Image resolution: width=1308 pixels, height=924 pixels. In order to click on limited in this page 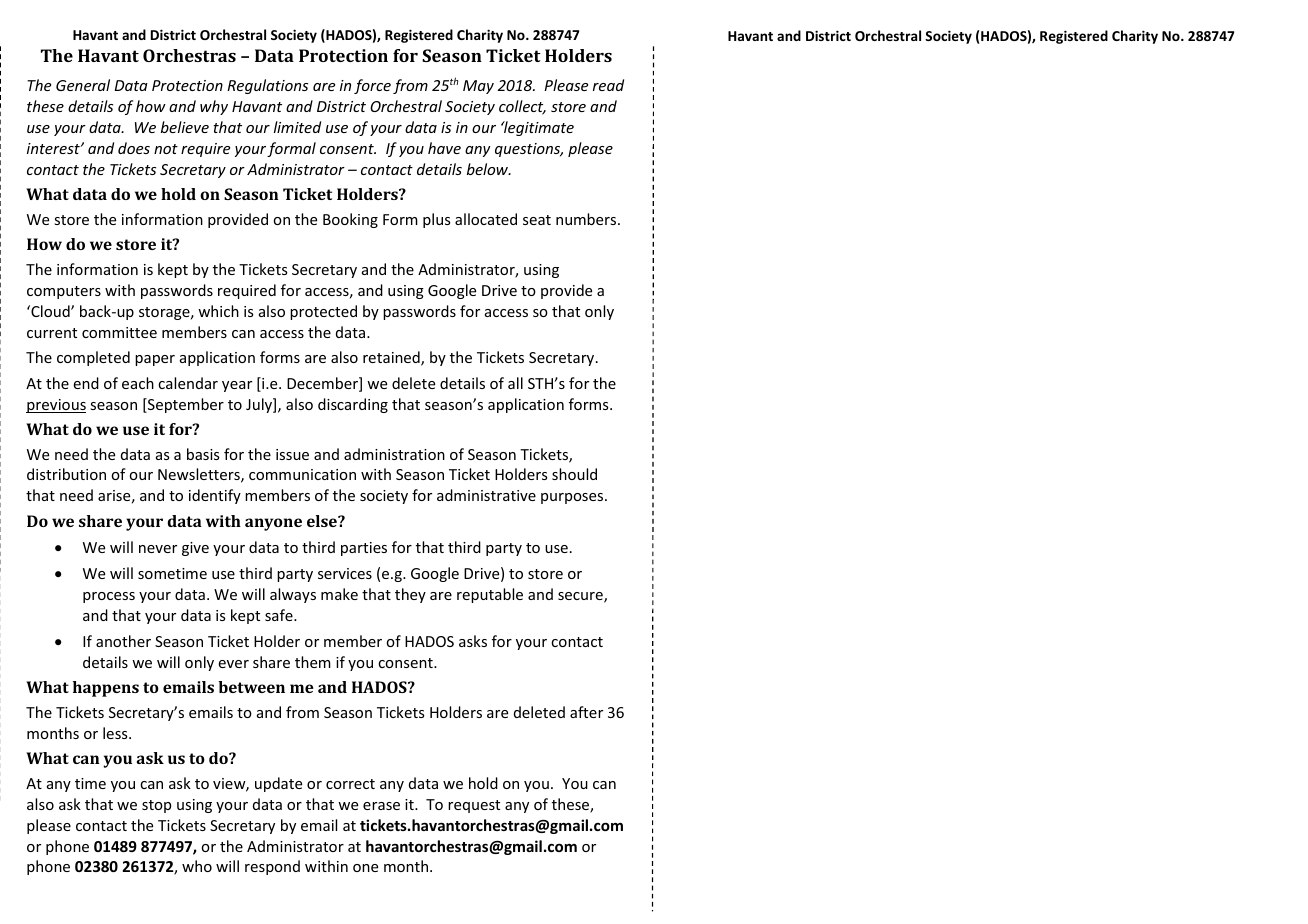, I will do `click(297, 127)`.
